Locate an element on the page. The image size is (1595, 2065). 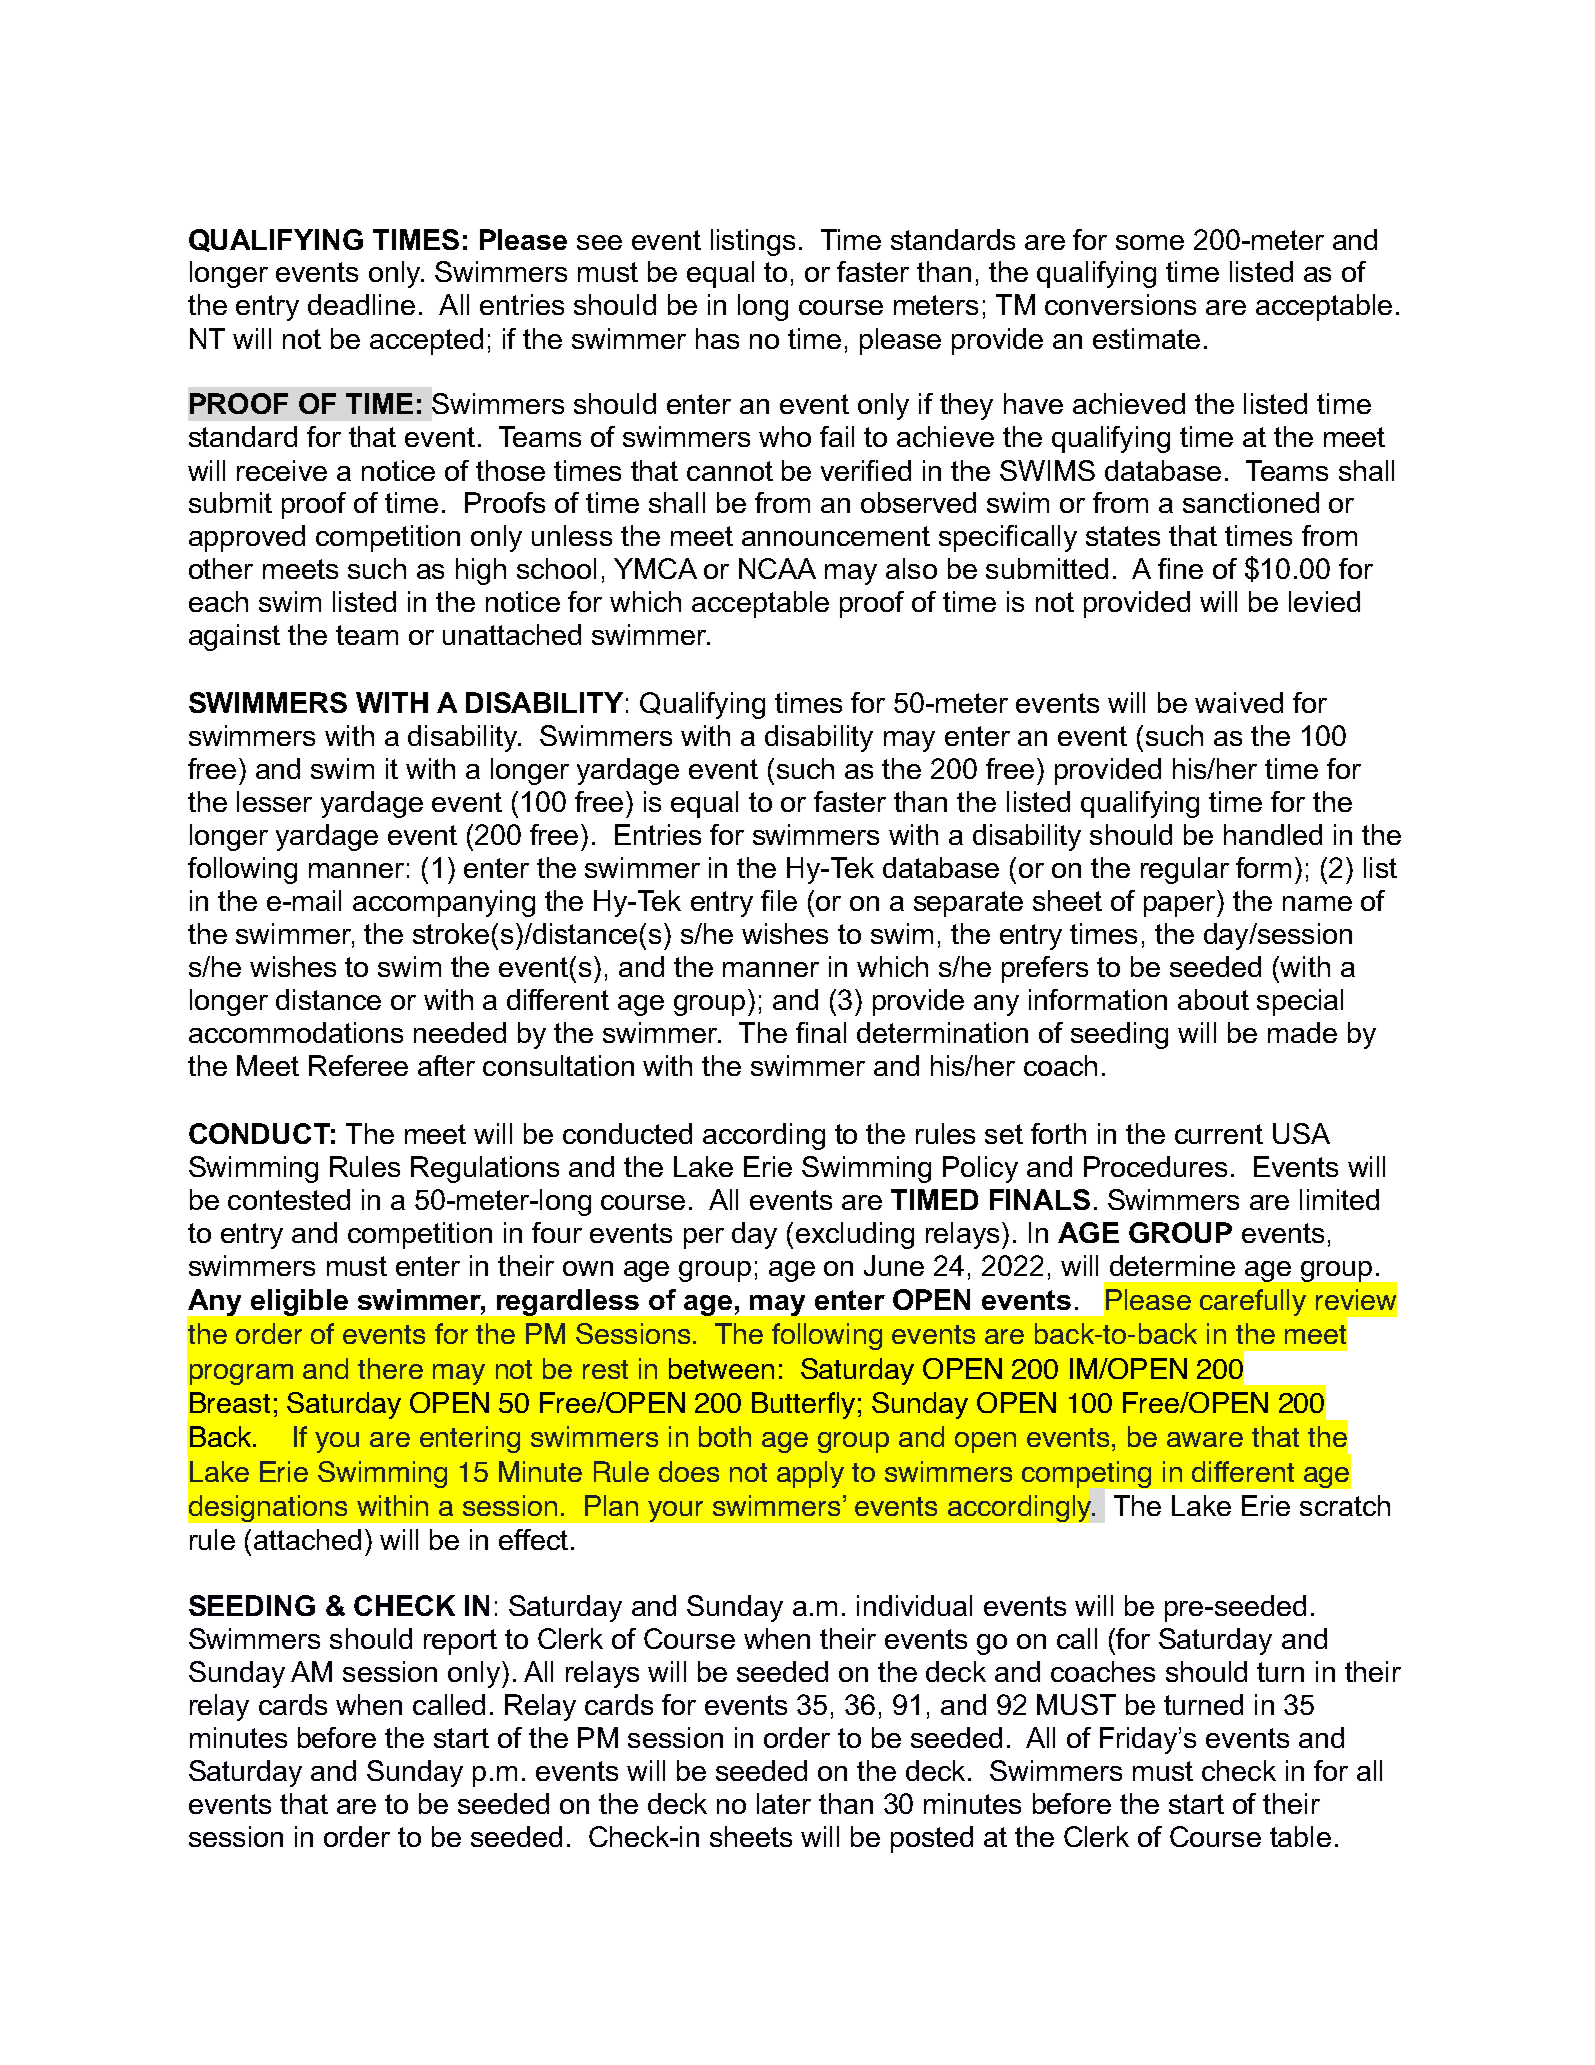
later is located at coordinates (784, 1803).
